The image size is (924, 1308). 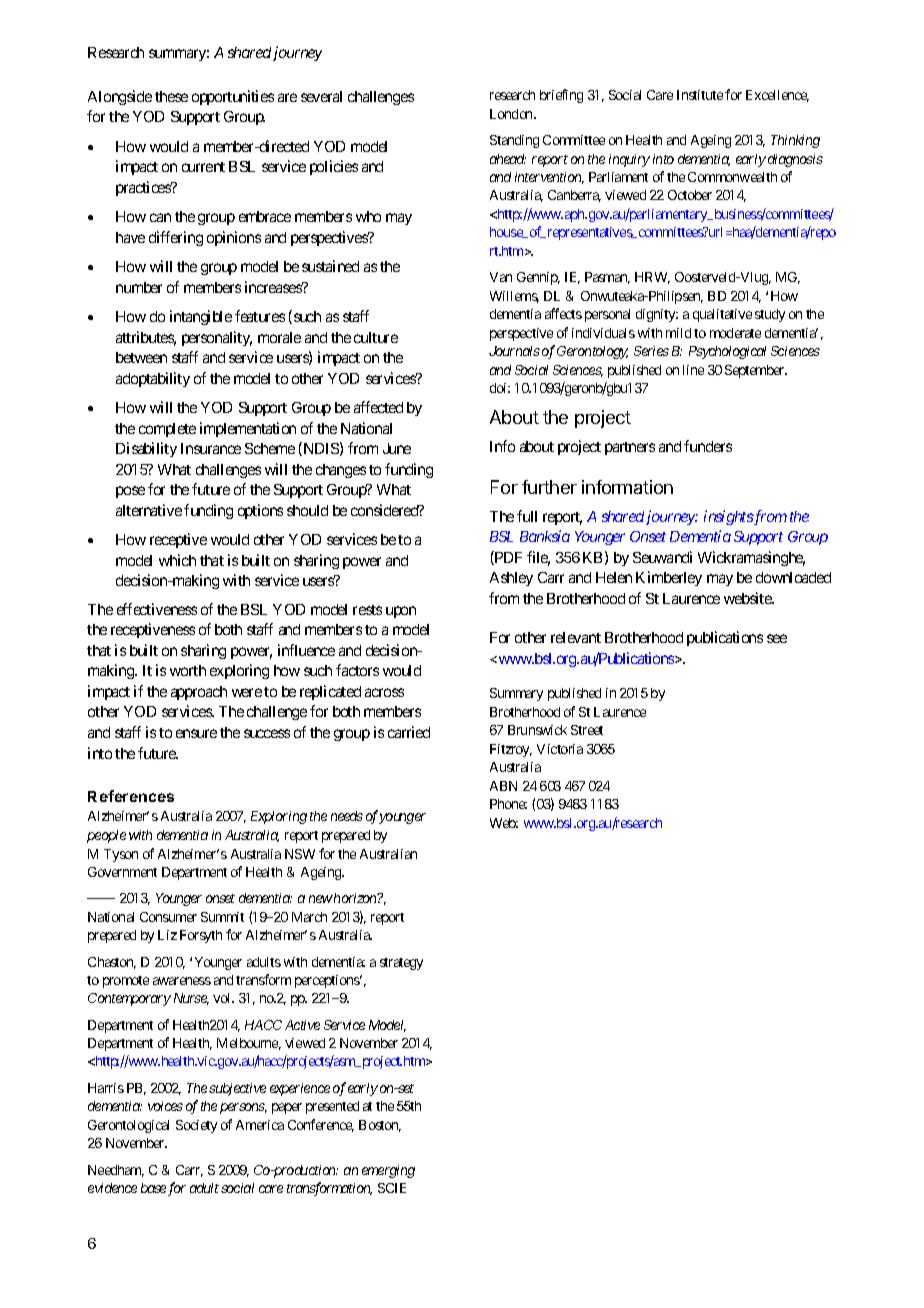 I want to click on Street, so click(x=587, y=730).
